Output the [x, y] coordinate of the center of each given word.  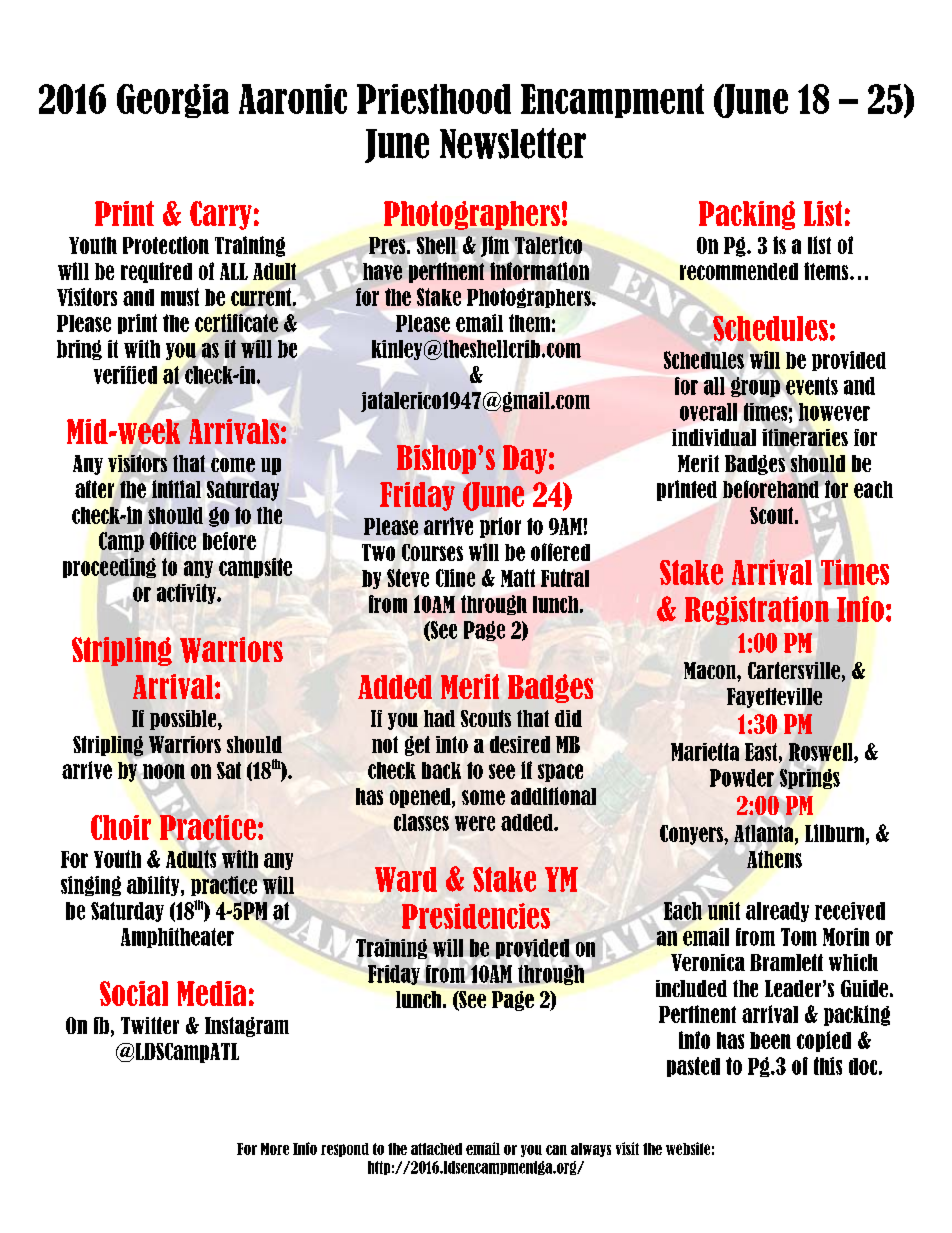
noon [164, 771]
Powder [742, 778]
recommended [739, 271]
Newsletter [513, 143]
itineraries [805, 437]
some [483, 797]
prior [500, 527]
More [275, 1149]
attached [436, 1149]
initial [176, 489]
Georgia [173, 101]
